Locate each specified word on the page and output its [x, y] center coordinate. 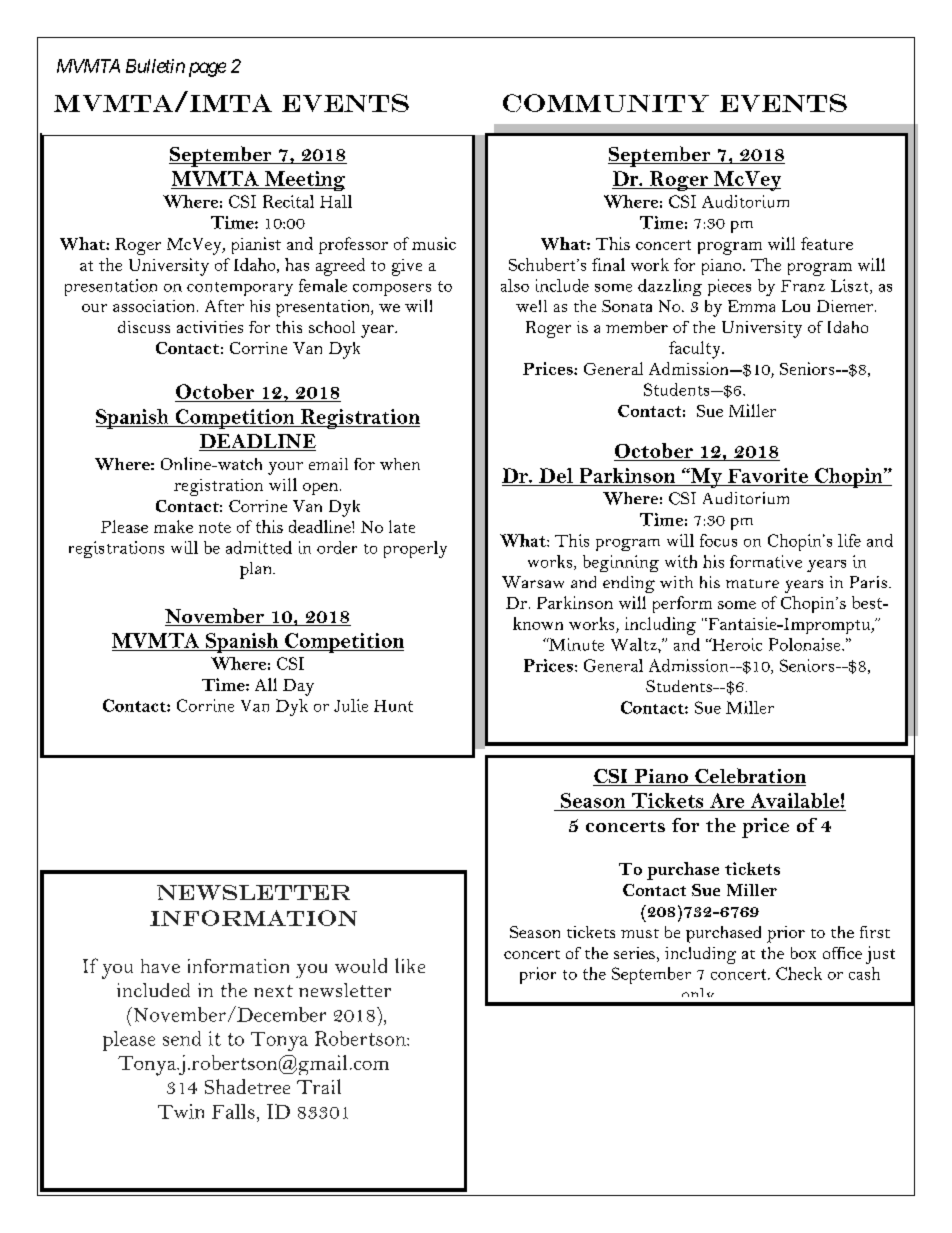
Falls [233, 1111]
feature [827, 243]
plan [257, 570]
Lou [796, 306]
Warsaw [533, 582]
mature [752, 583]
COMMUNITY [606, 103]
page [207, 69]
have [160, 966]
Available [795, 800]
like [410, 965]
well [531, 306]
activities [210, 327]
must [640, 933]
